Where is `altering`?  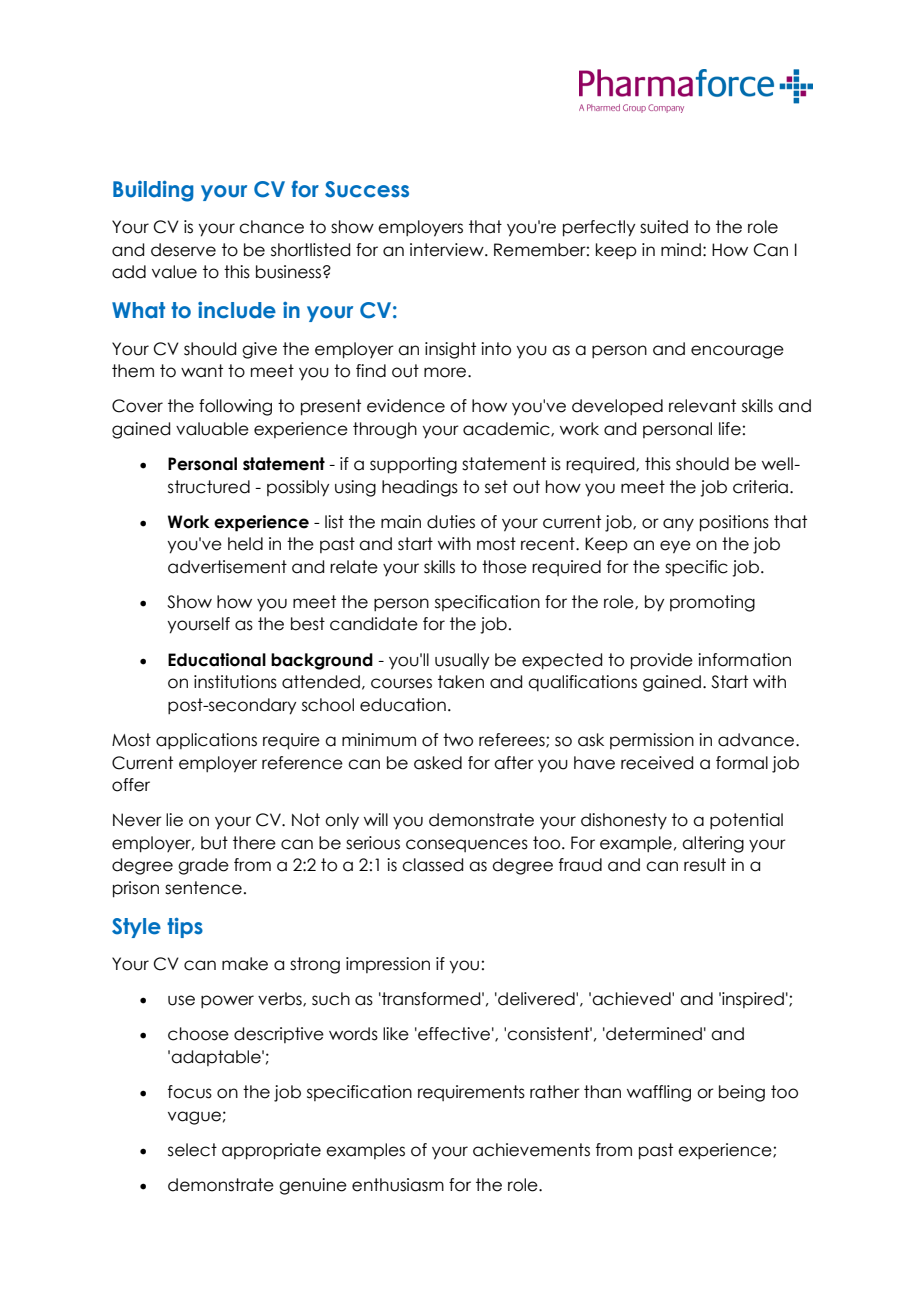 altering is located at coordinates (713, 844).
